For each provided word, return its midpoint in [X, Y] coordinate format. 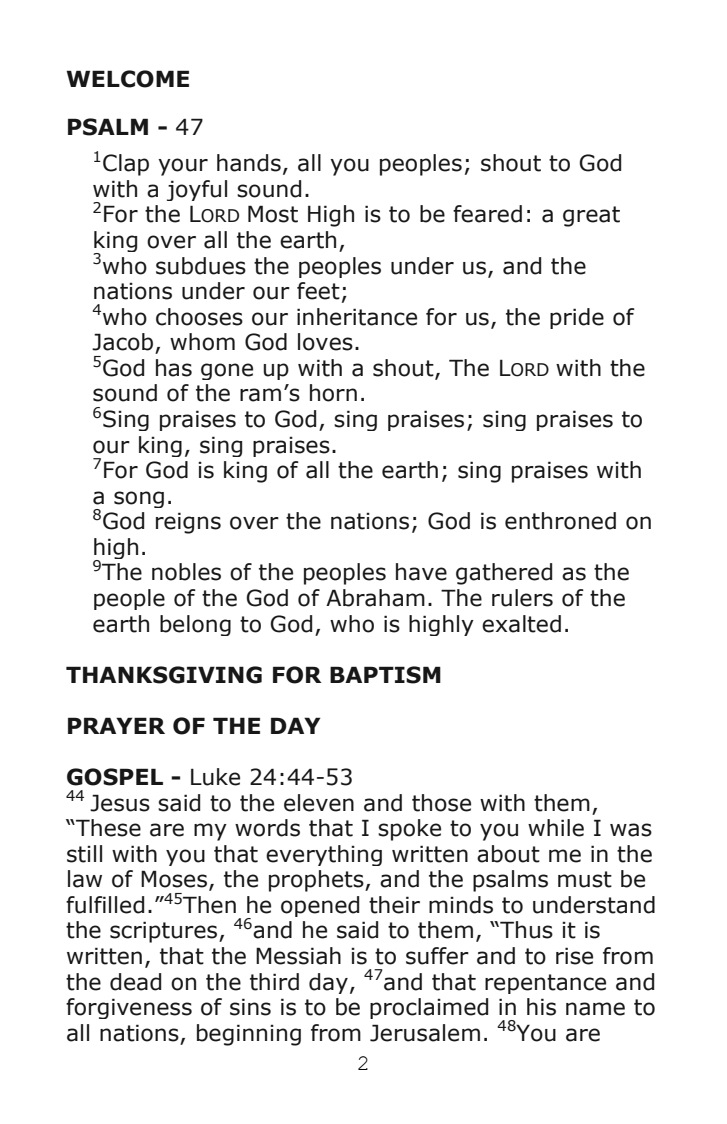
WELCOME [127, 79]
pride [577, 318]
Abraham [375, 598]
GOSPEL [115, 777]
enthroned [560, 521]
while [556, 828]
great [591, 216]
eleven [319, 803]
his [541, 1007]
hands [249, 163]
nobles [186, 572]
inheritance [357, 317]
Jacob [122, 342]
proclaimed [429, 1008]
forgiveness [129, 1008]
